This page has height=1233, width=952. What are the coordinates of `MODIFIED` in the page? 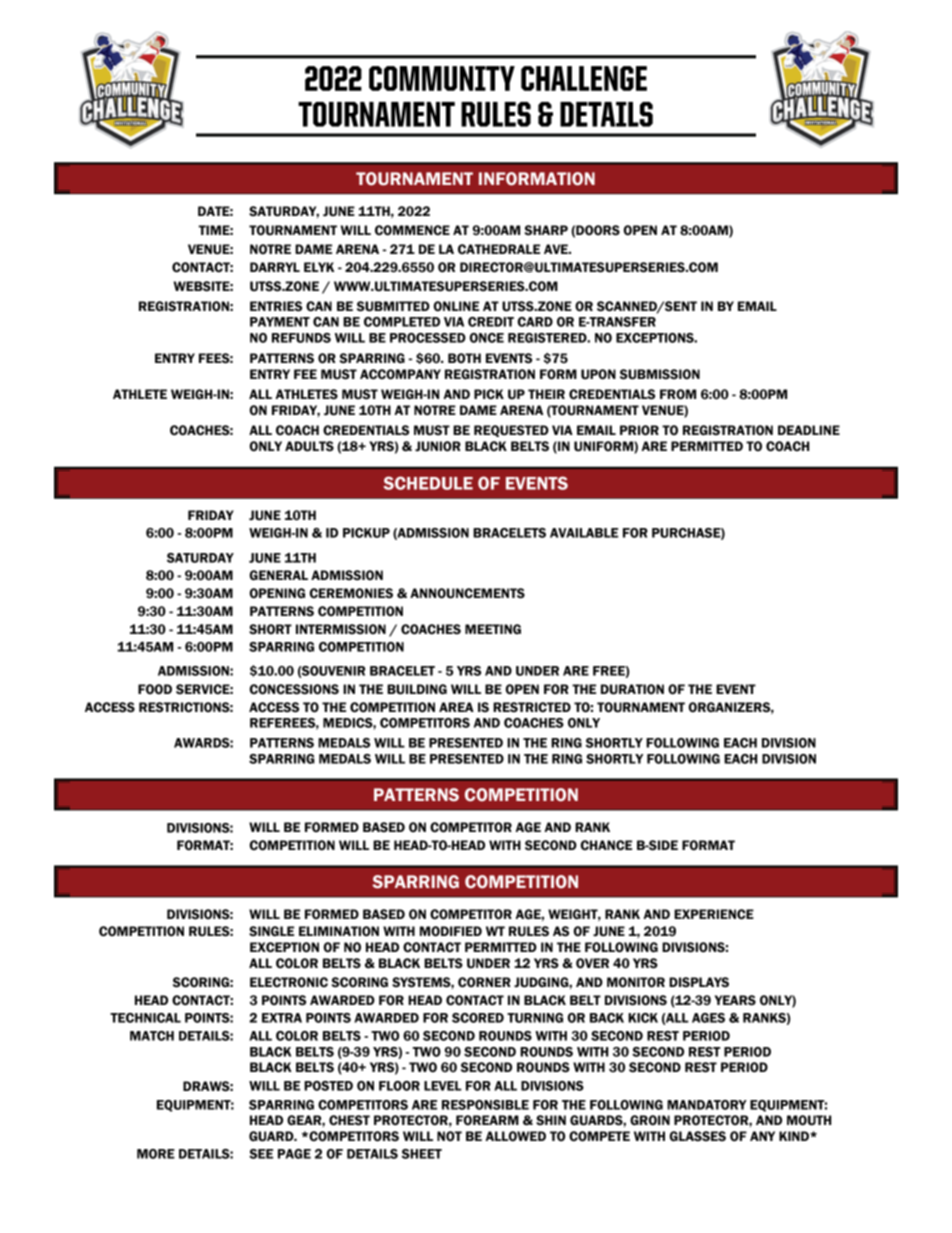 It's located at (451, 931).
